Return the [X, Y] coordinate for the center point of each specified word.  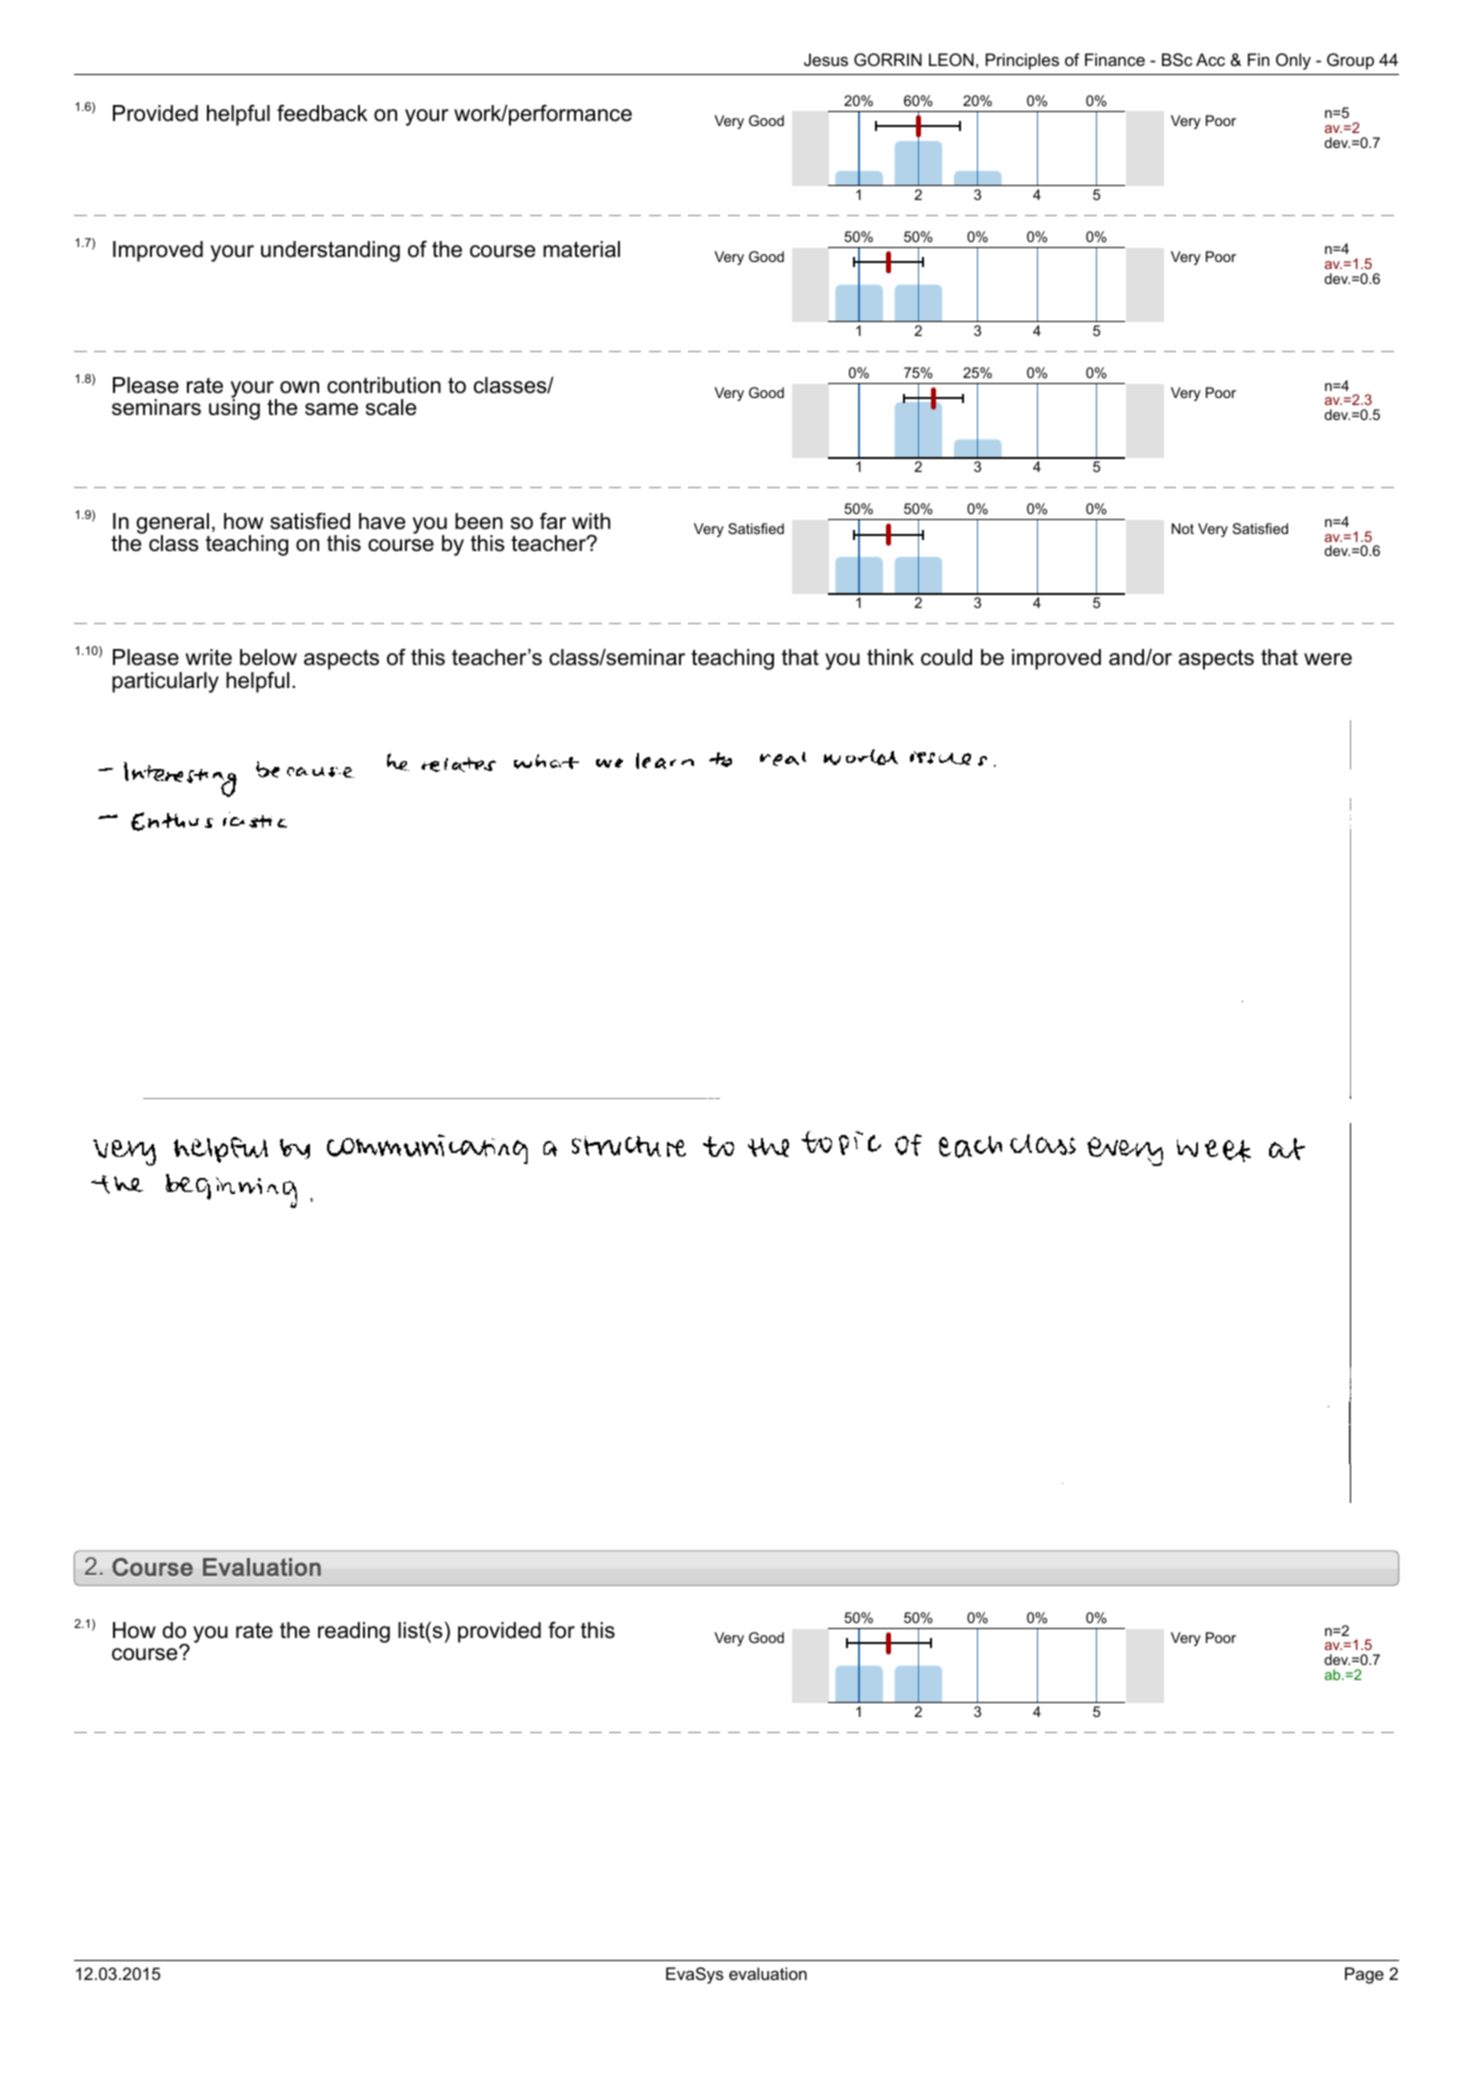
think [890, 657]
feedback [322, 113]
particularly [165, 682]
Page [1364, 1975]
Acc [1210, 59]
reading [354, 1632]
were [1328, 659]
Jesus [826, 59]
